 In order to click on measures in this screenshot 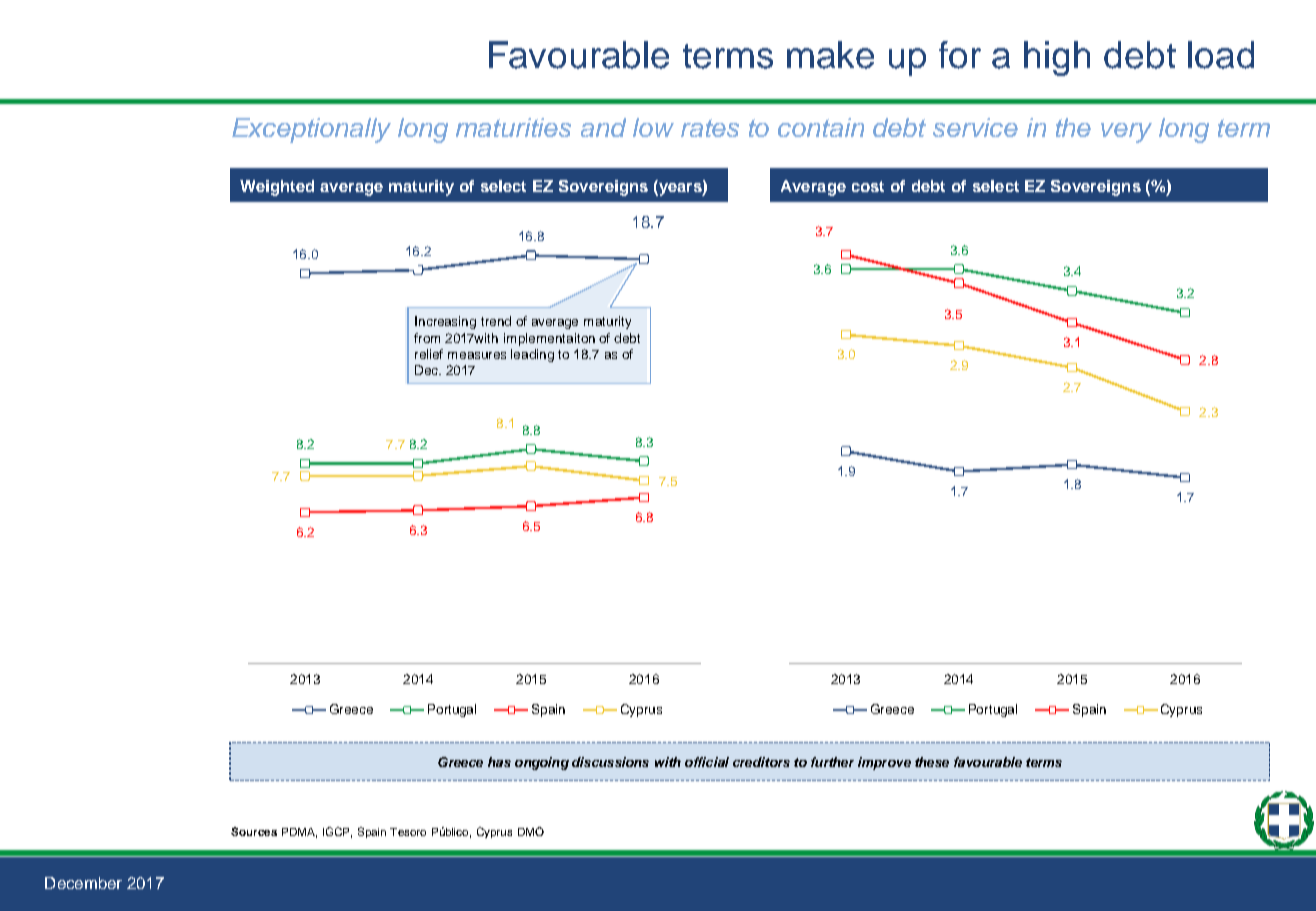, I will do `click(477, 355)`.
